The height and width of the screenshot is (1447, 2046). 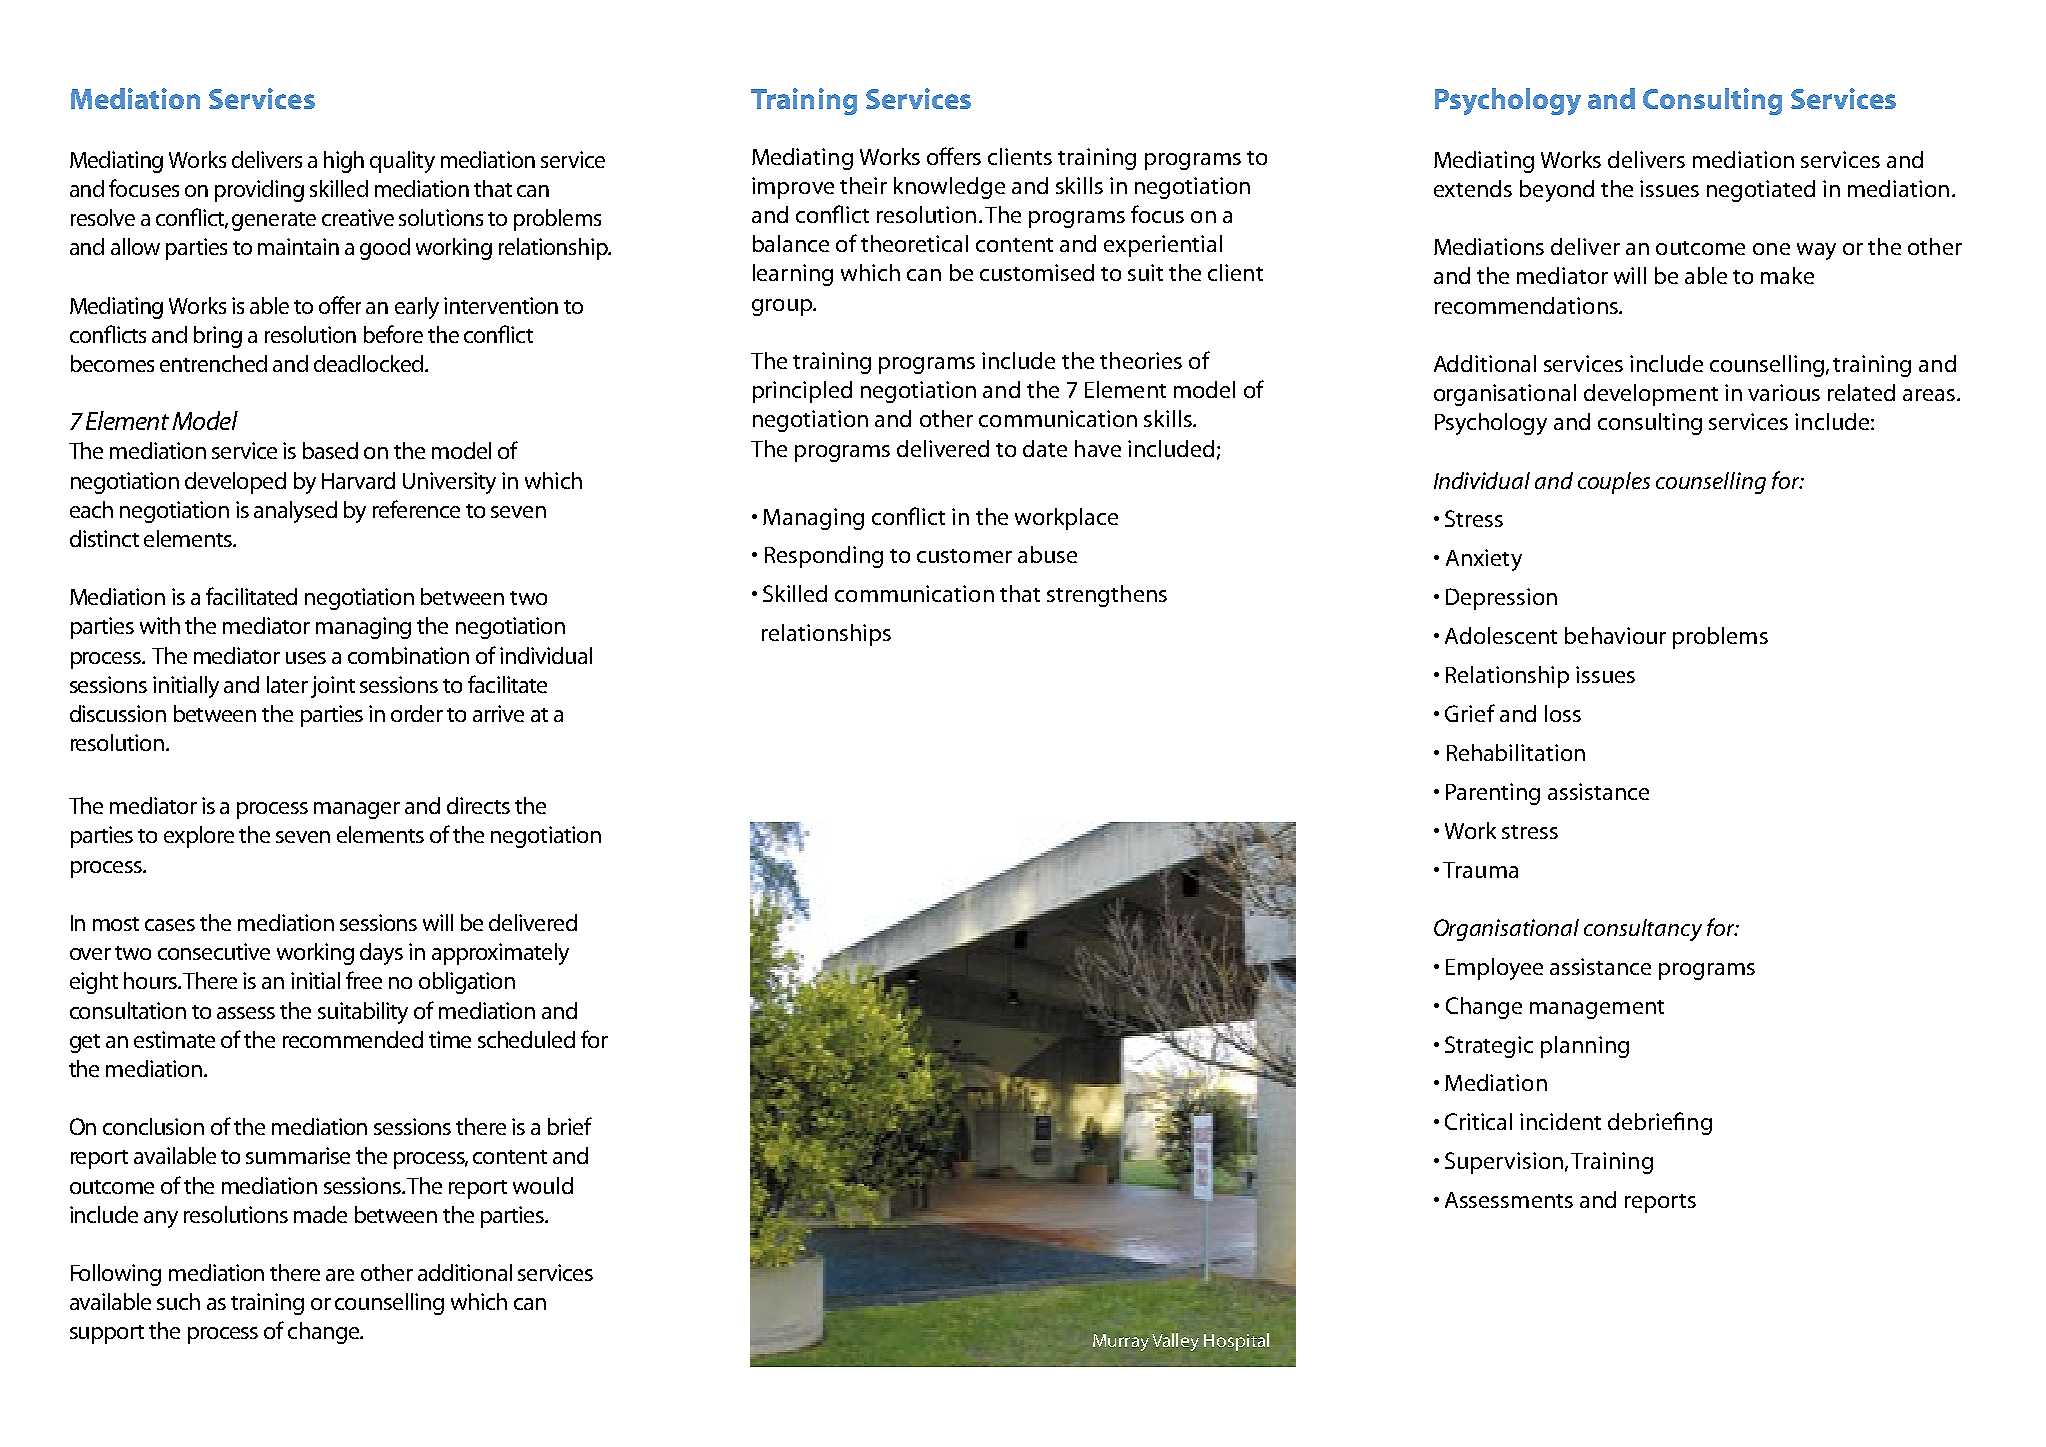 What do you see at coordinates (1761, 191) in the screenshot?
I see `negotiated` at bounding box center [1761, 191].
